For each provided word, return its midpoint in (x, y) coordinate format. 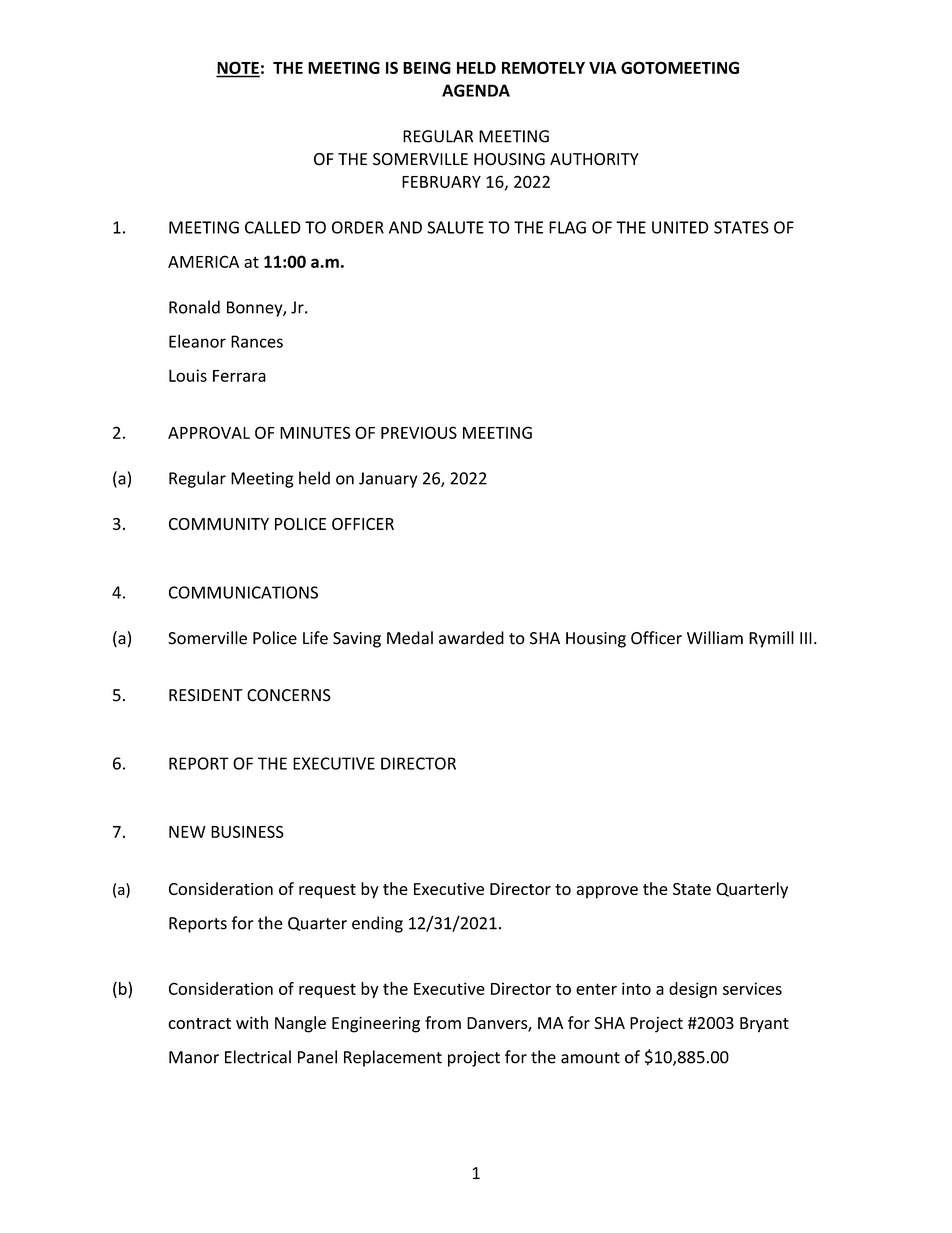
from (443, 1022)
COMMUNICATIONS (243, 592)
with (252, 1022)
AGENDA (476, 90)
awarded (471, 638)
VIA (603, 68)
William (715, 638)
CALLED (273, 227)
